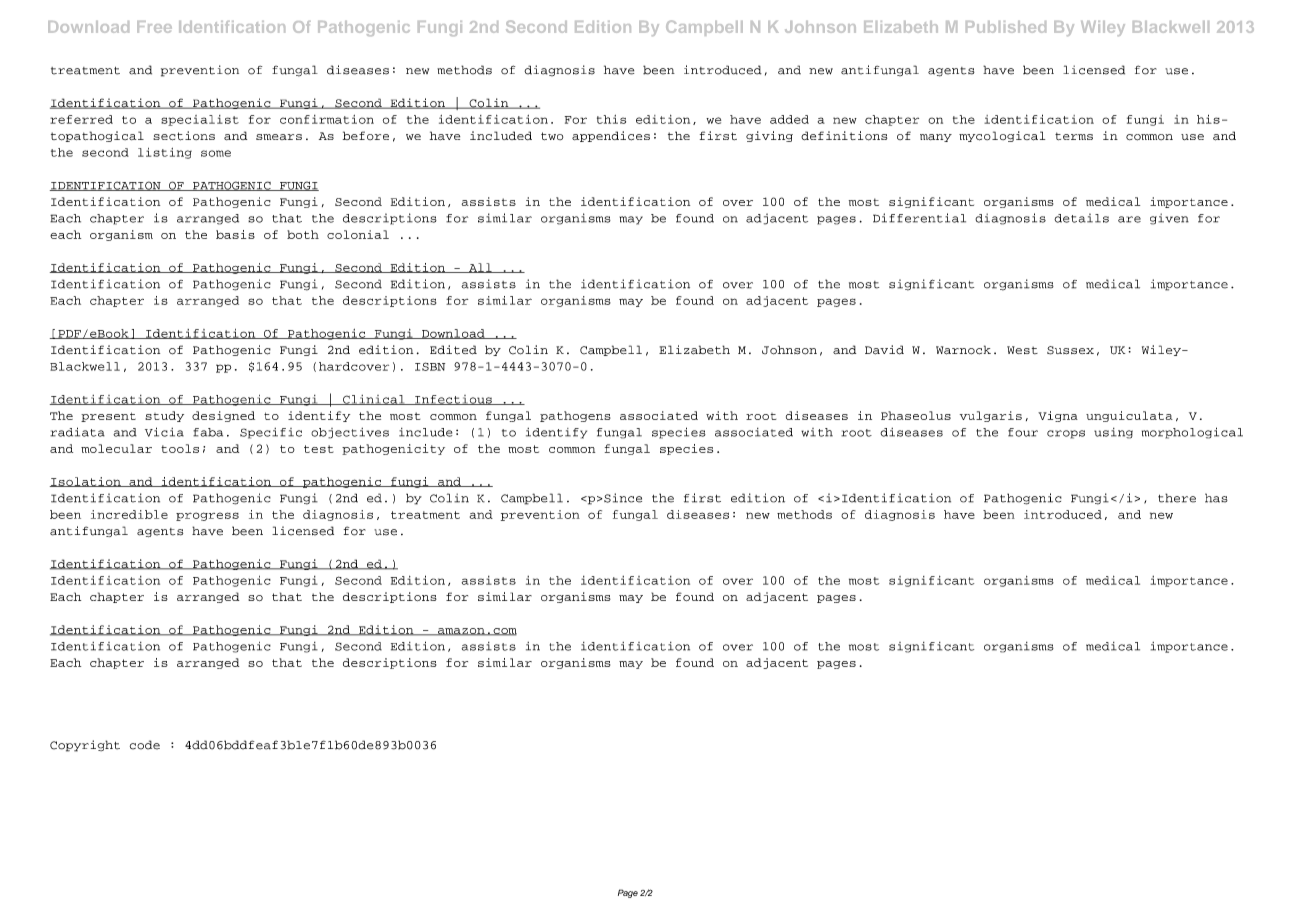 This page has height=924, width=1308. What do you see at coordinates (223, 416) in the page?
I see `designed` at bounding box center [223, 416].
